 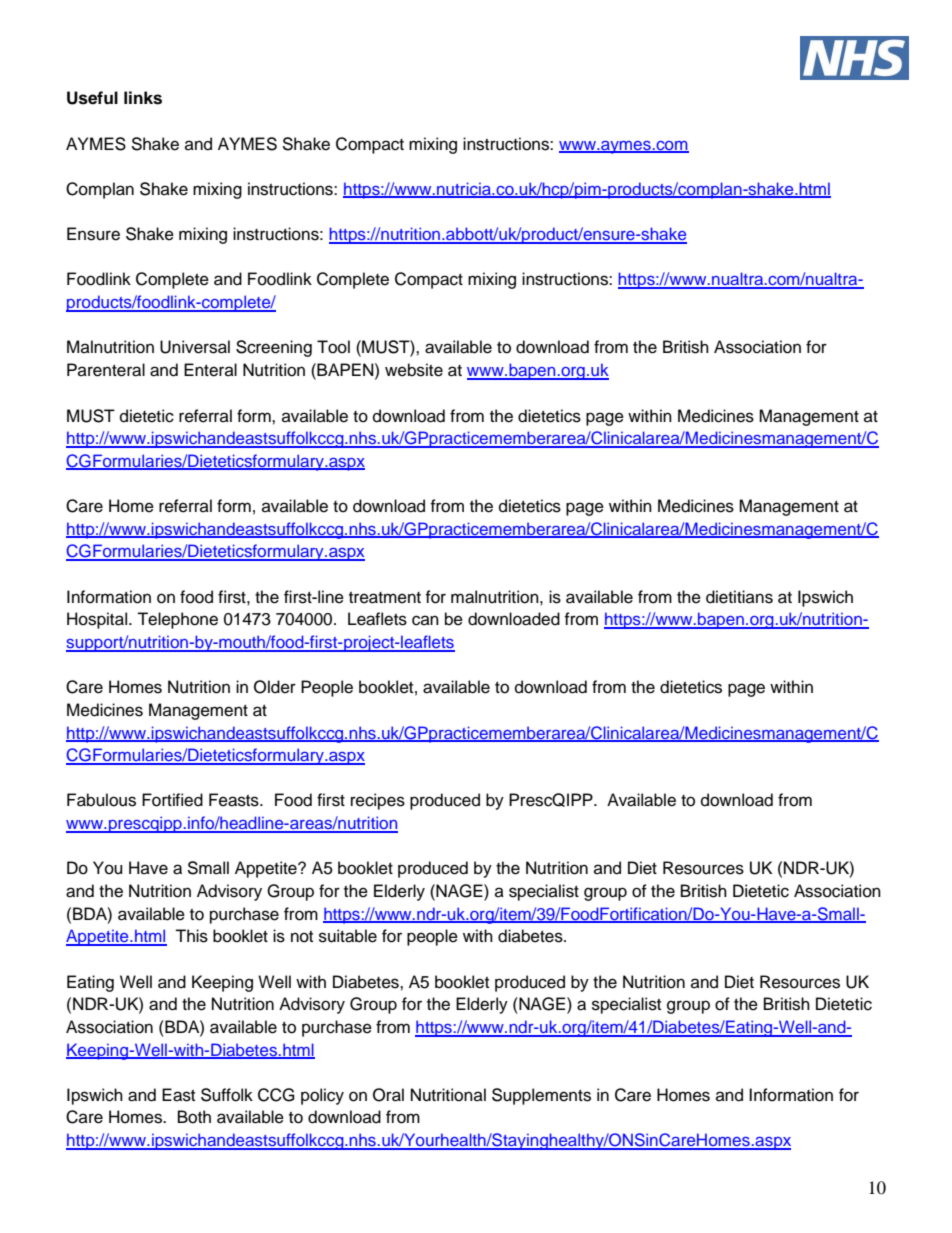 I want to click on Universal, so click(x=195, y=347).
